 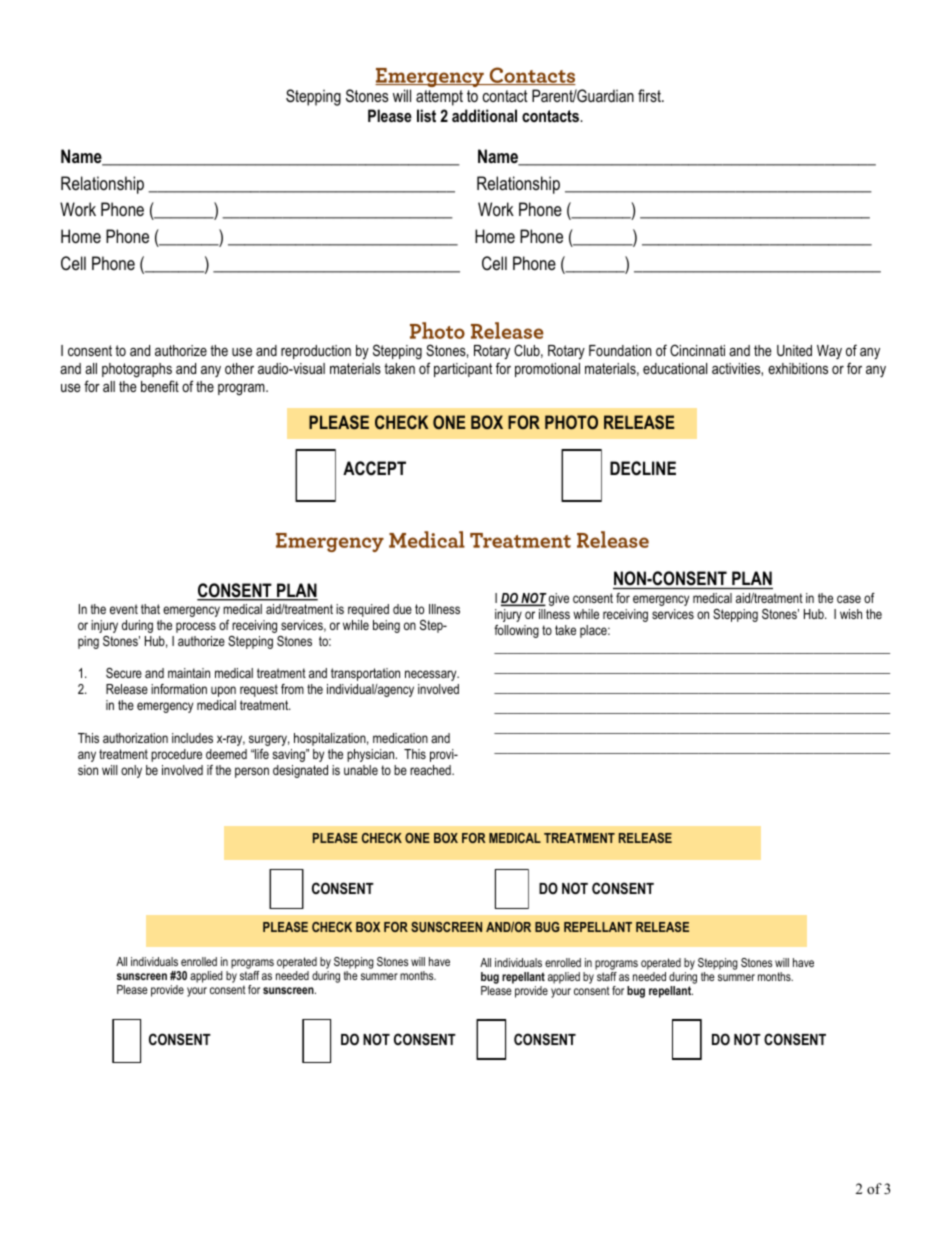 What do you see at coordinates (463, 370) in the page?
I see `participant` at bounding box center [463, 370].
